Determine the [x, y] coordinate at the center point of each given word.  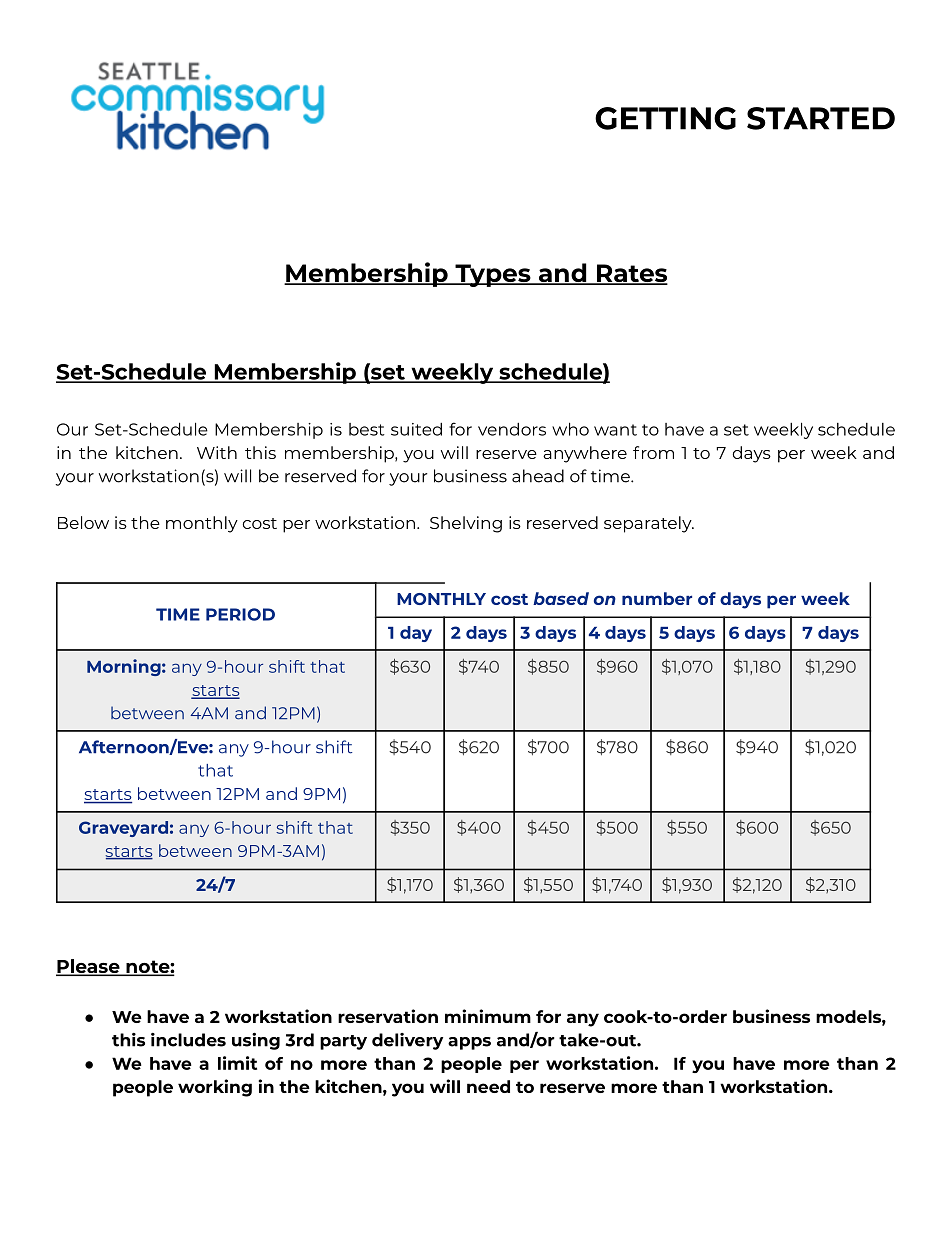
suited [416, 429]
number [657, 598]
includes [188, 1040]
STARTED [821, 118]
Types [493, 275]
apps [469, 1043]
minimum [488, 1016]
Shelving [466, 524]
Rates [631, 274]
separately [649, 524]
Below [83, 522]
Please [89, 967]
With [217, 452]
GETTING [665, 118]
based [561, 598]
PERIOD [240, 614]
